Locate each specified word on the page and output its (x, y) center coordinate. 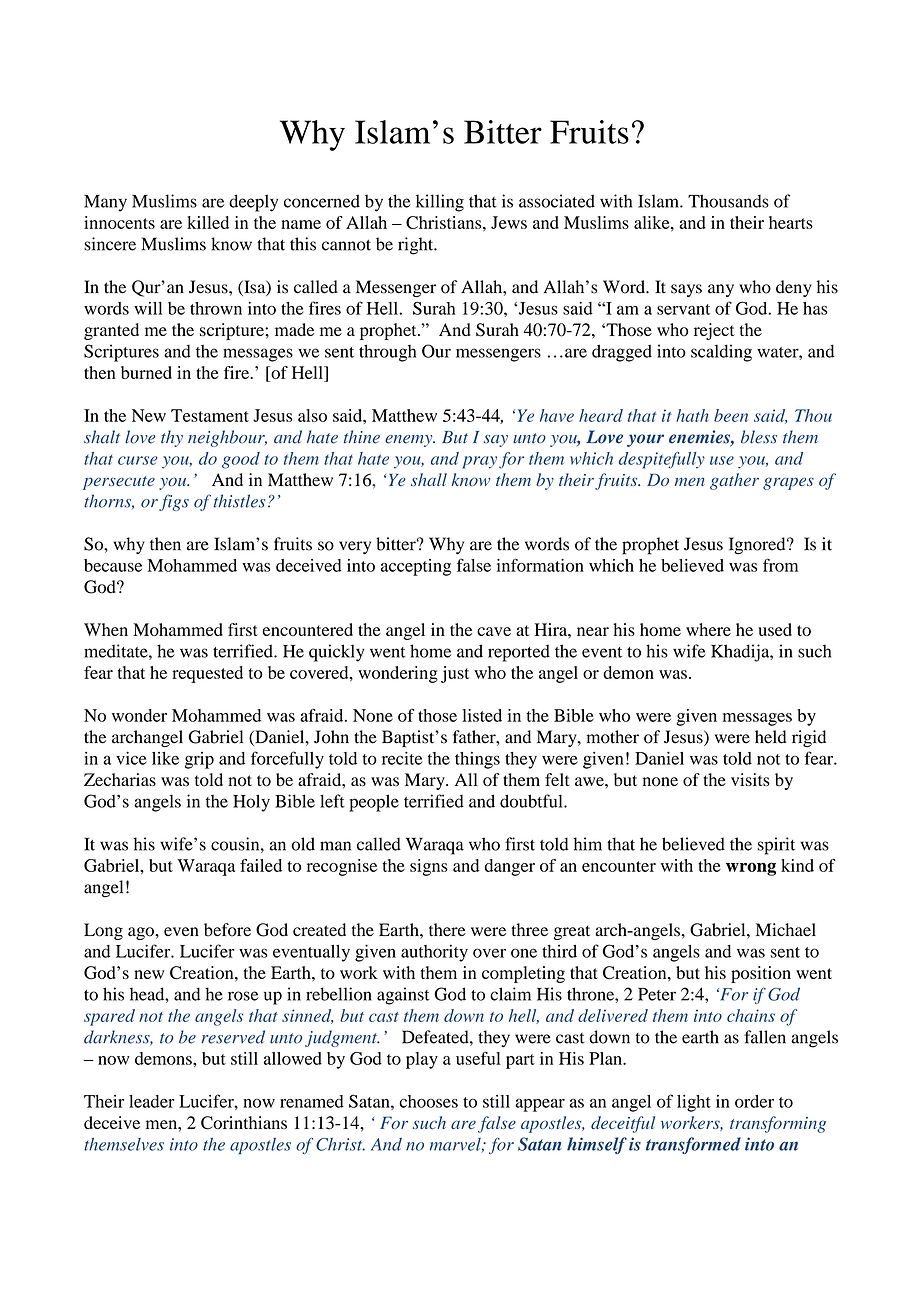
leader (152, 1101)
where (708, 629)
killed (208, 222)
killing (440, 203)
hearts (791, 222)
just (455, 674)
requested (207, 674)
